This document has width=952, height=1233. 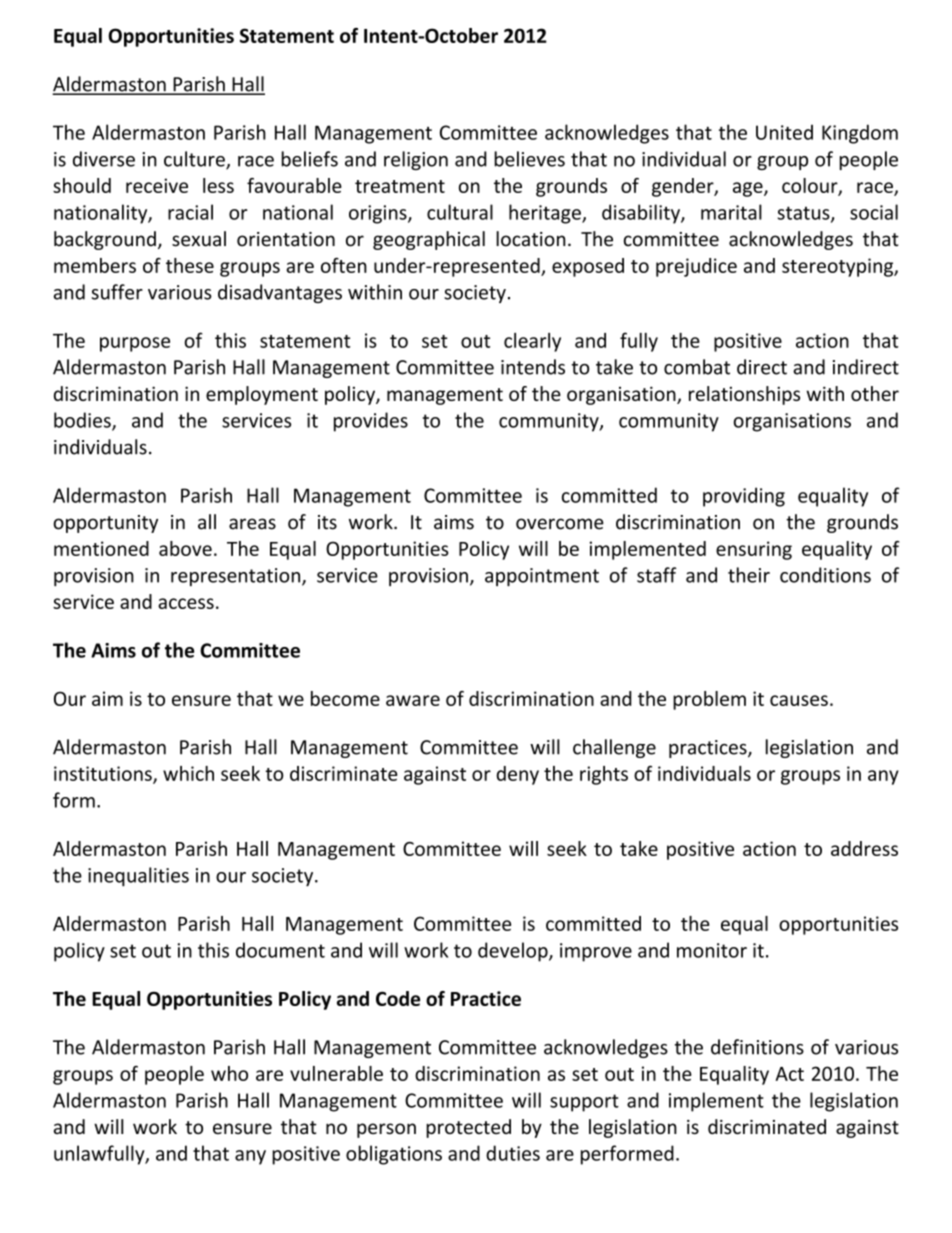 What do you see at coordinates (784, 132) in the document?
I see `United` at bounding box center [784, 132].
